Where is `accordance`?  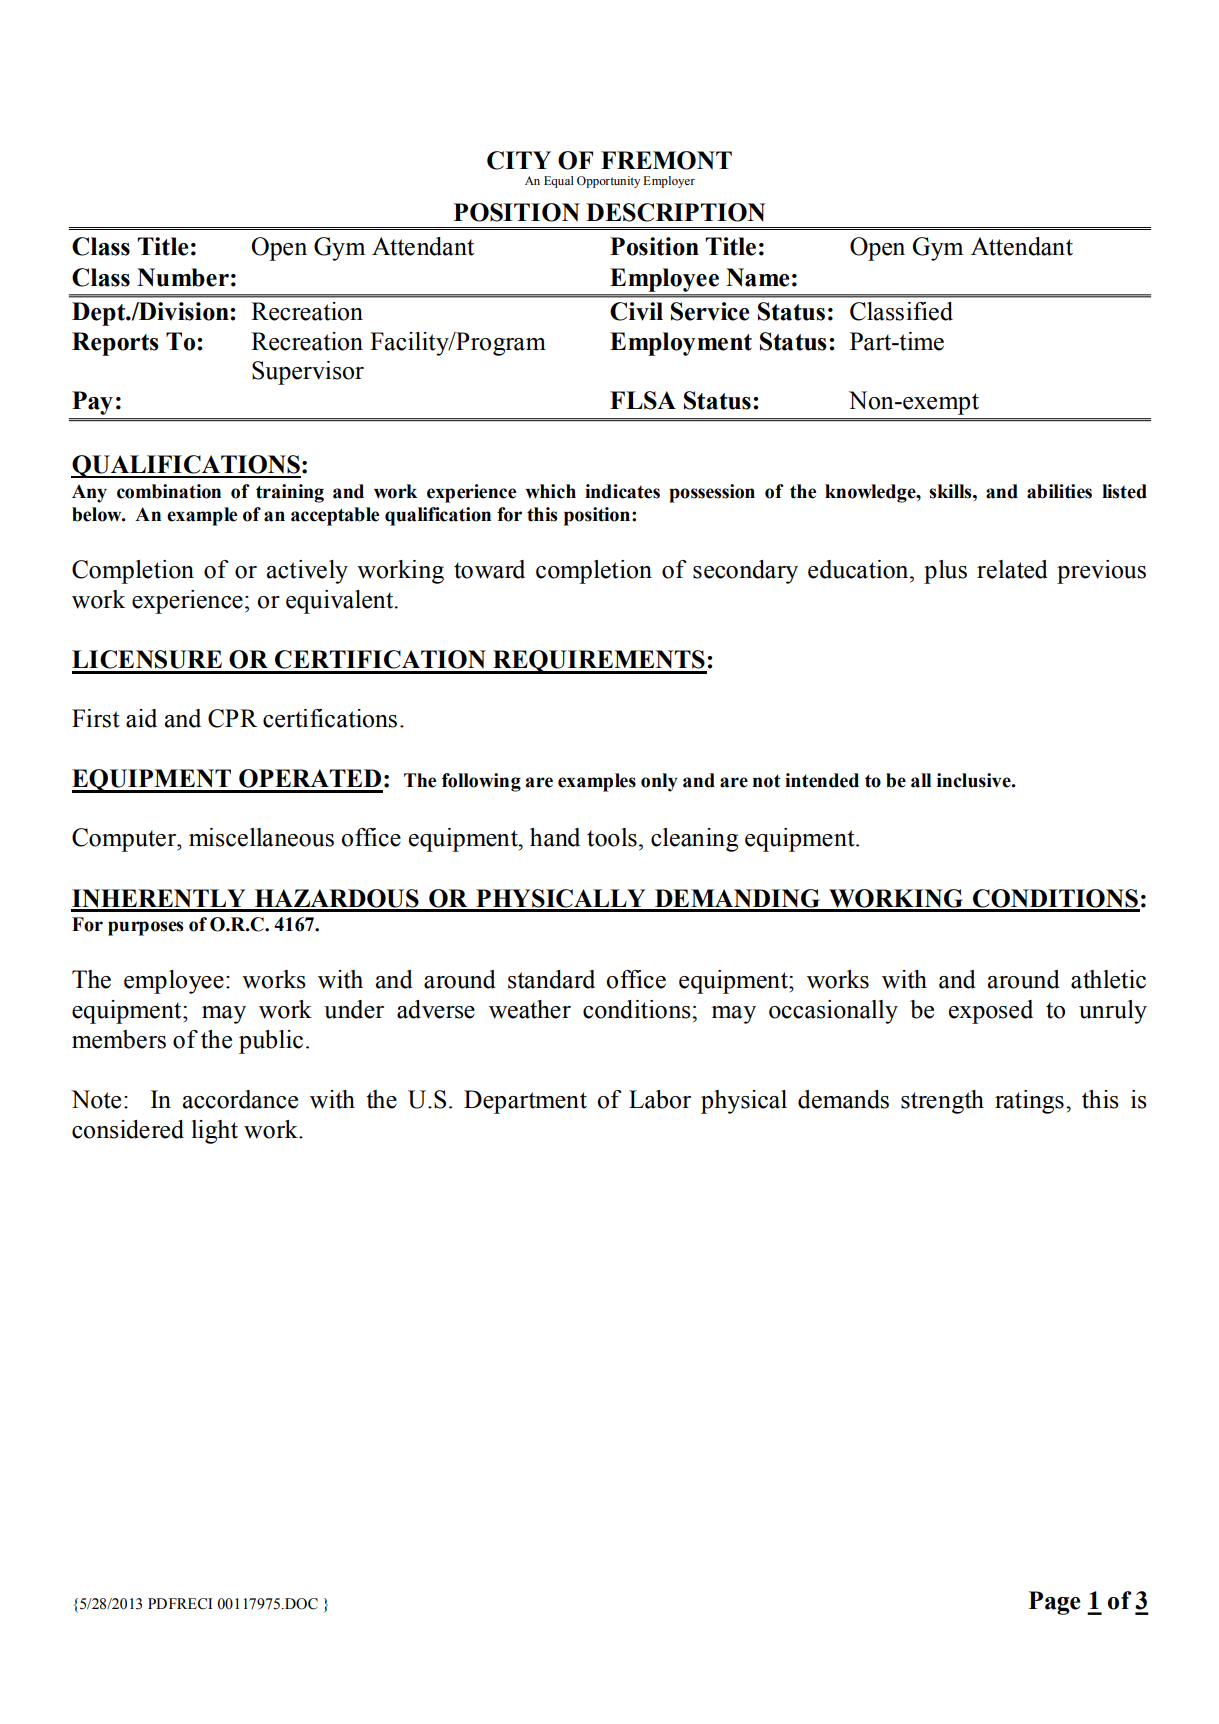
accordance is located at coordinates (240, 1099).
